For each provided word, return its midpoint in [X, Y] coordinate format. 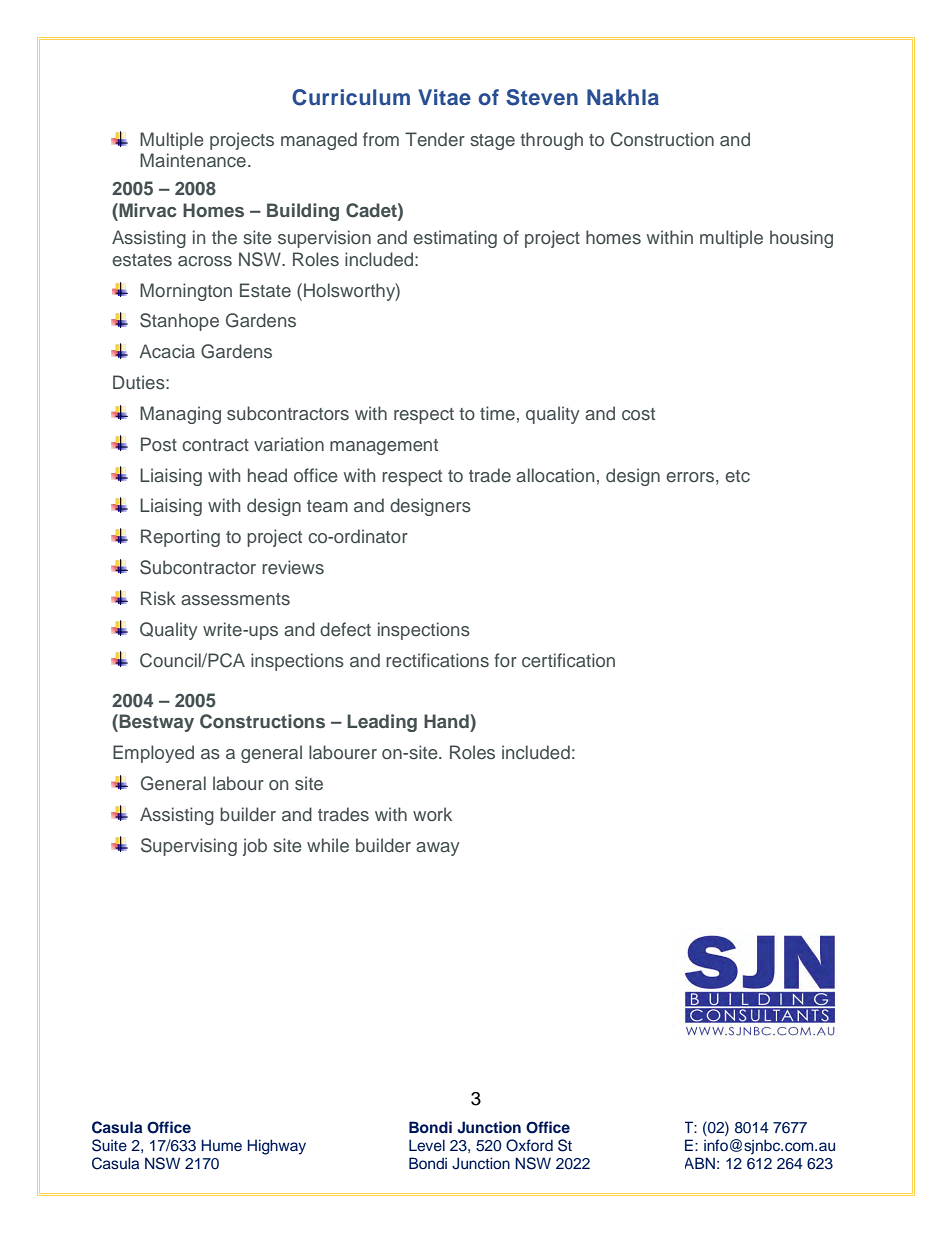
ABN [700, 1163]
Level [427, 1145]
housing [801, 239]
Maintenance [193, 160]
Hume [221, 1145]
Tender [435, 139]
